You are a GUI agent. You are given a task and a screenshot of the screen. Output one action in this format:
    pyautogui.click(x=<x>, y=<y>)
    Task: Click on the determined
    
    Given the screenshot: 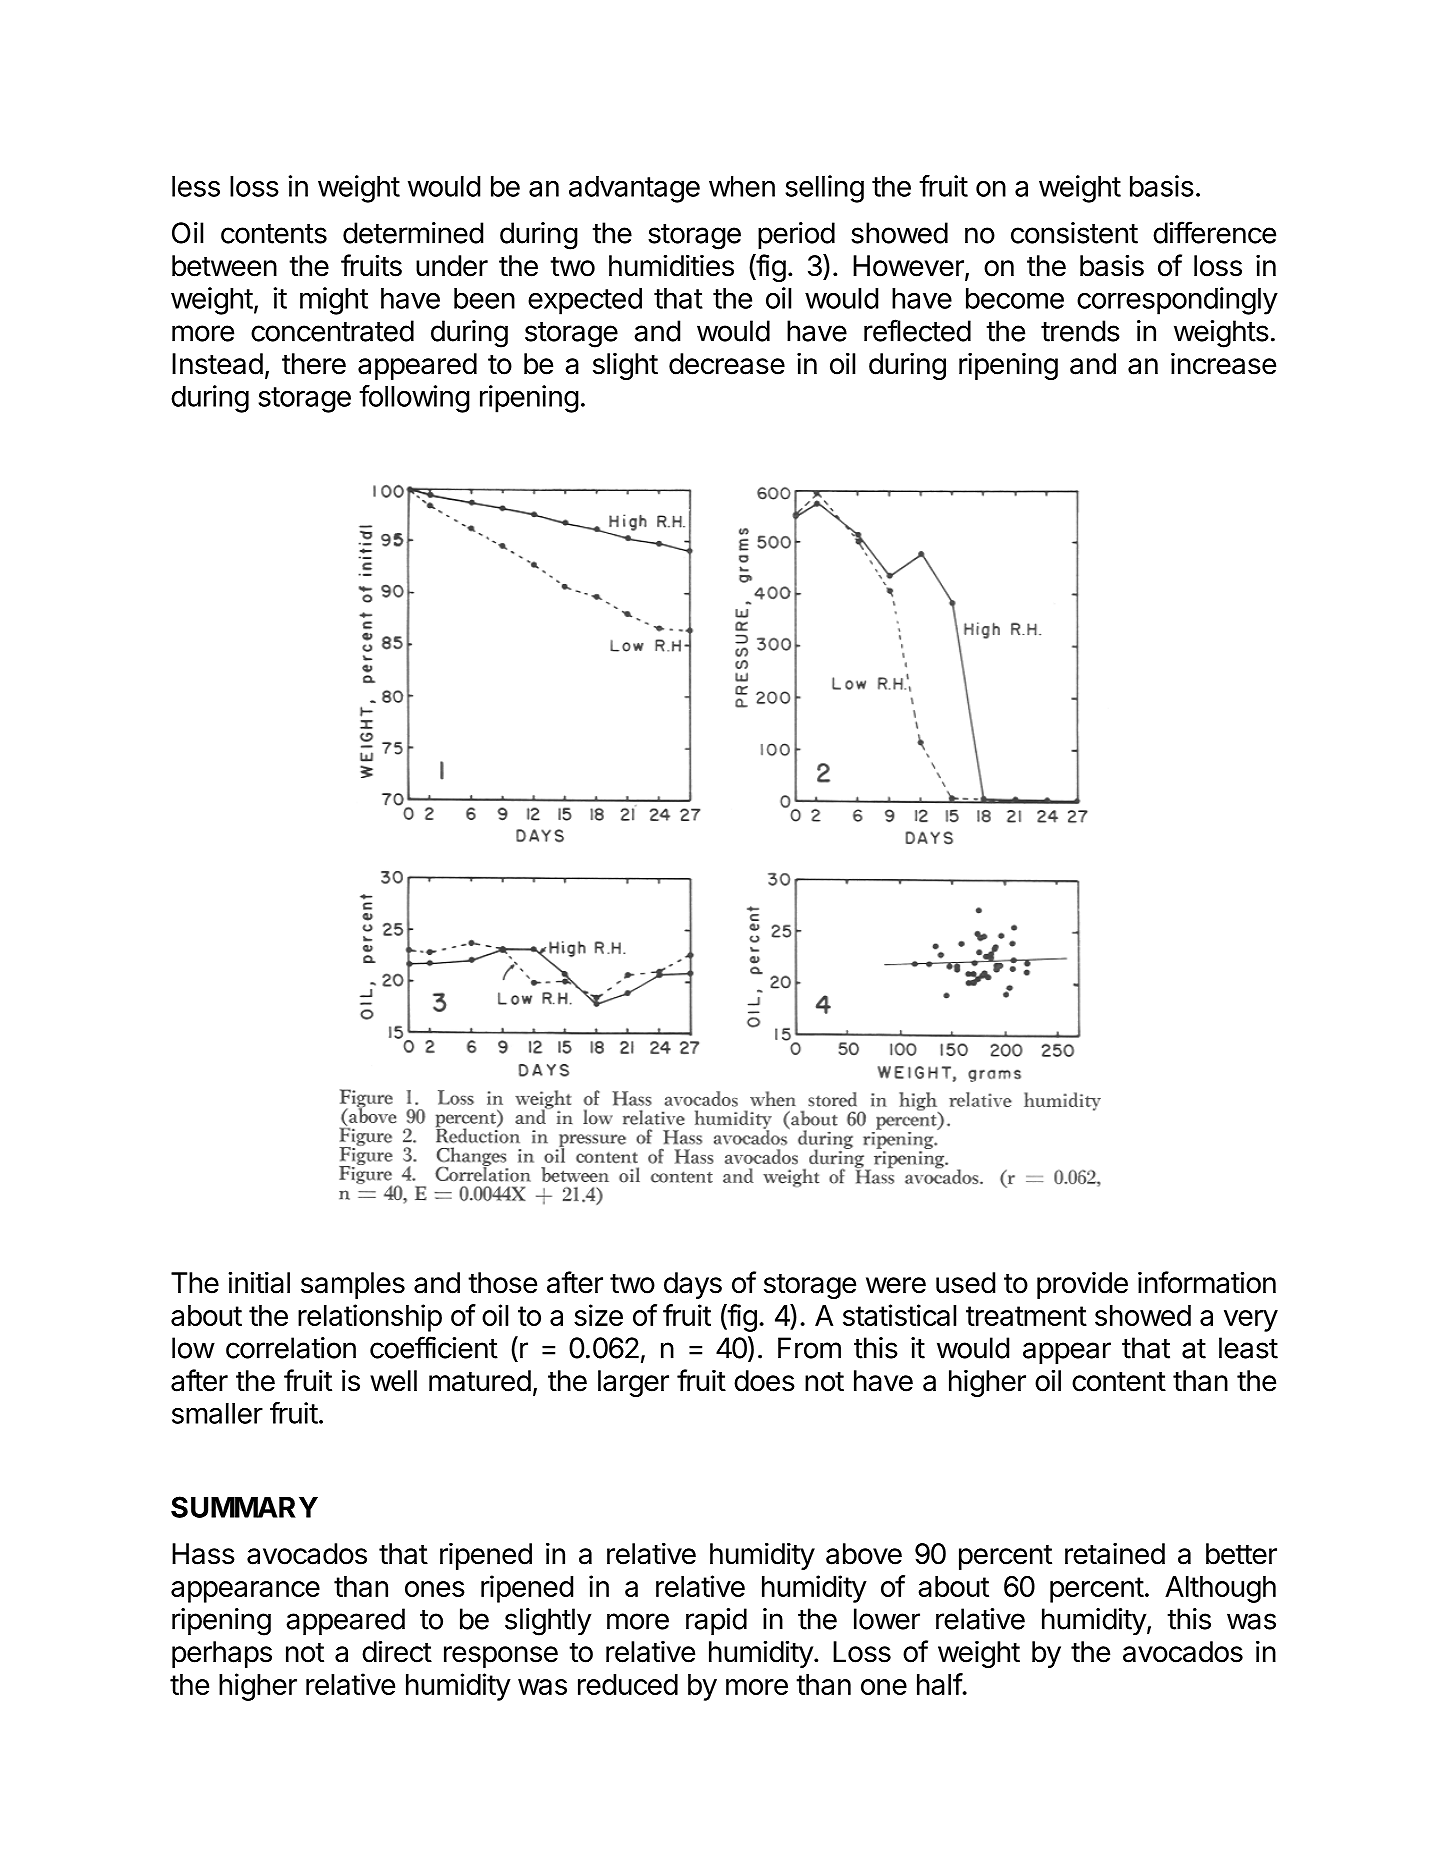 What is the action you would take?
    pyautogui.click(x=413, y=233)
